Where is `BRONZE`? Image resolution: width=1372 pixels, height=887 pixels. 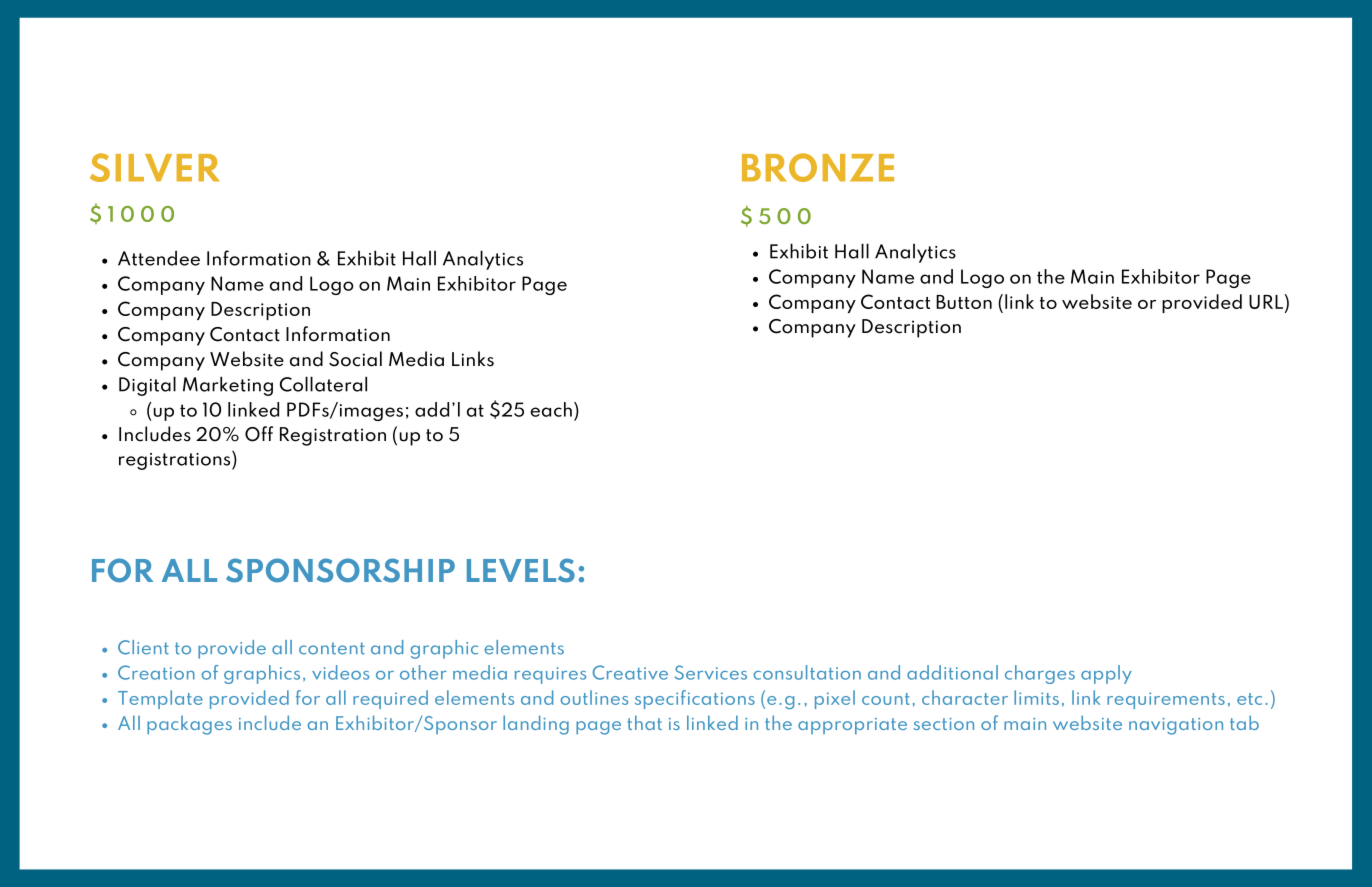
BRONZE is located at coordinates (818, 167).
